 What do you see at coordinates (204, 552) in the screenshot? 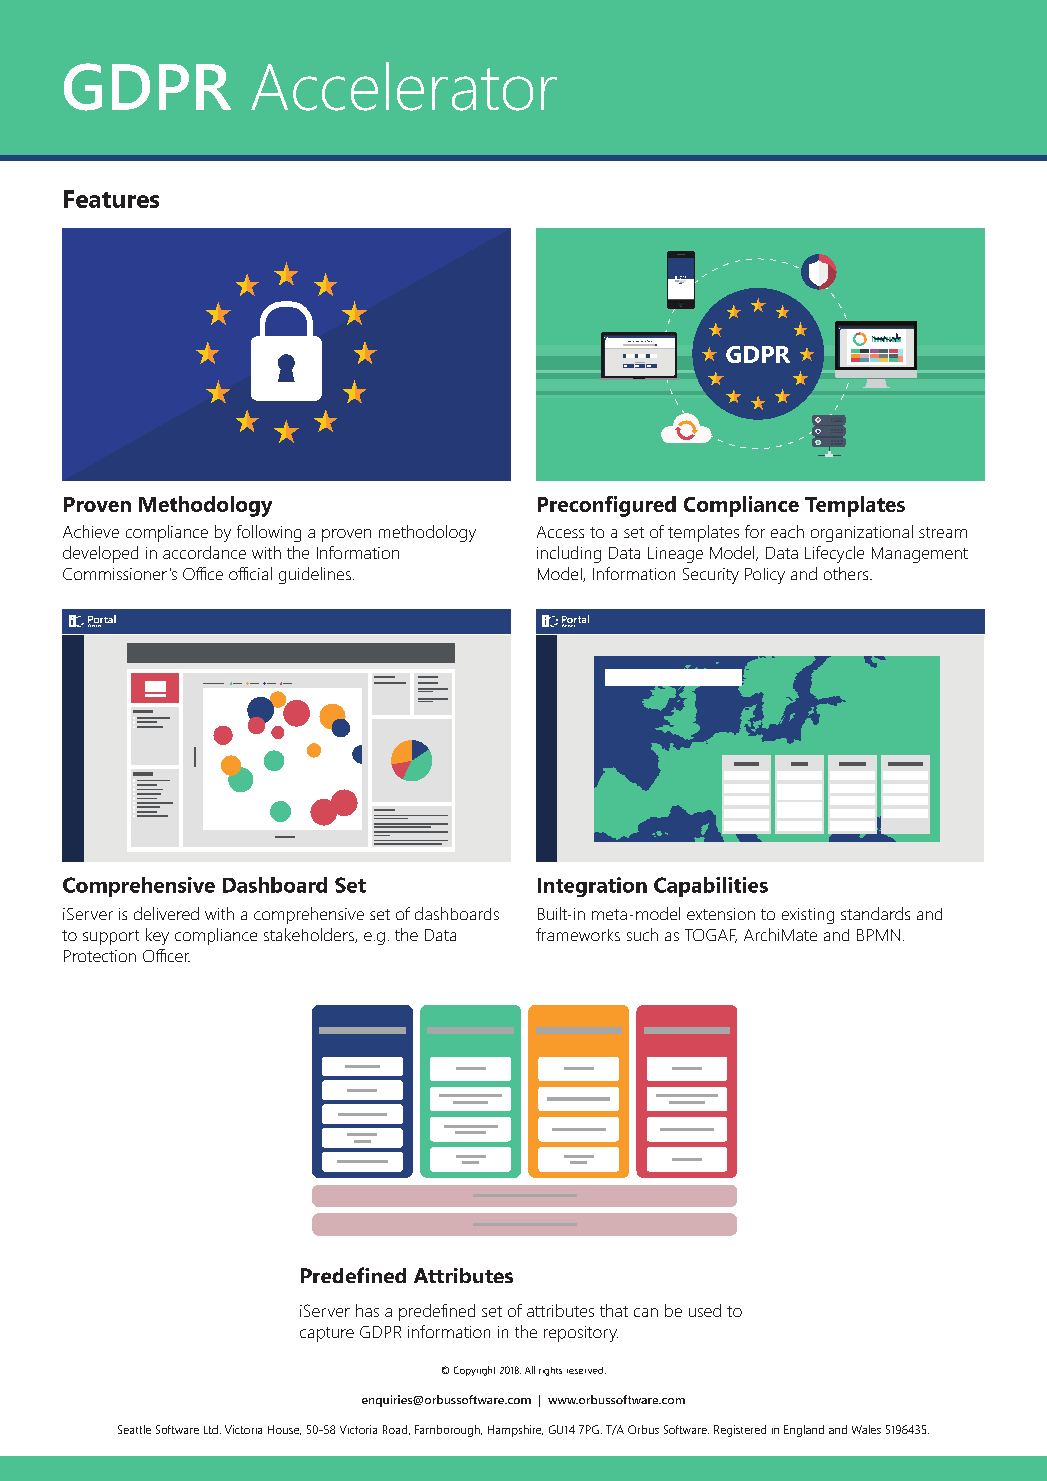
I see `accordance` at bounding box center [204, 552].
